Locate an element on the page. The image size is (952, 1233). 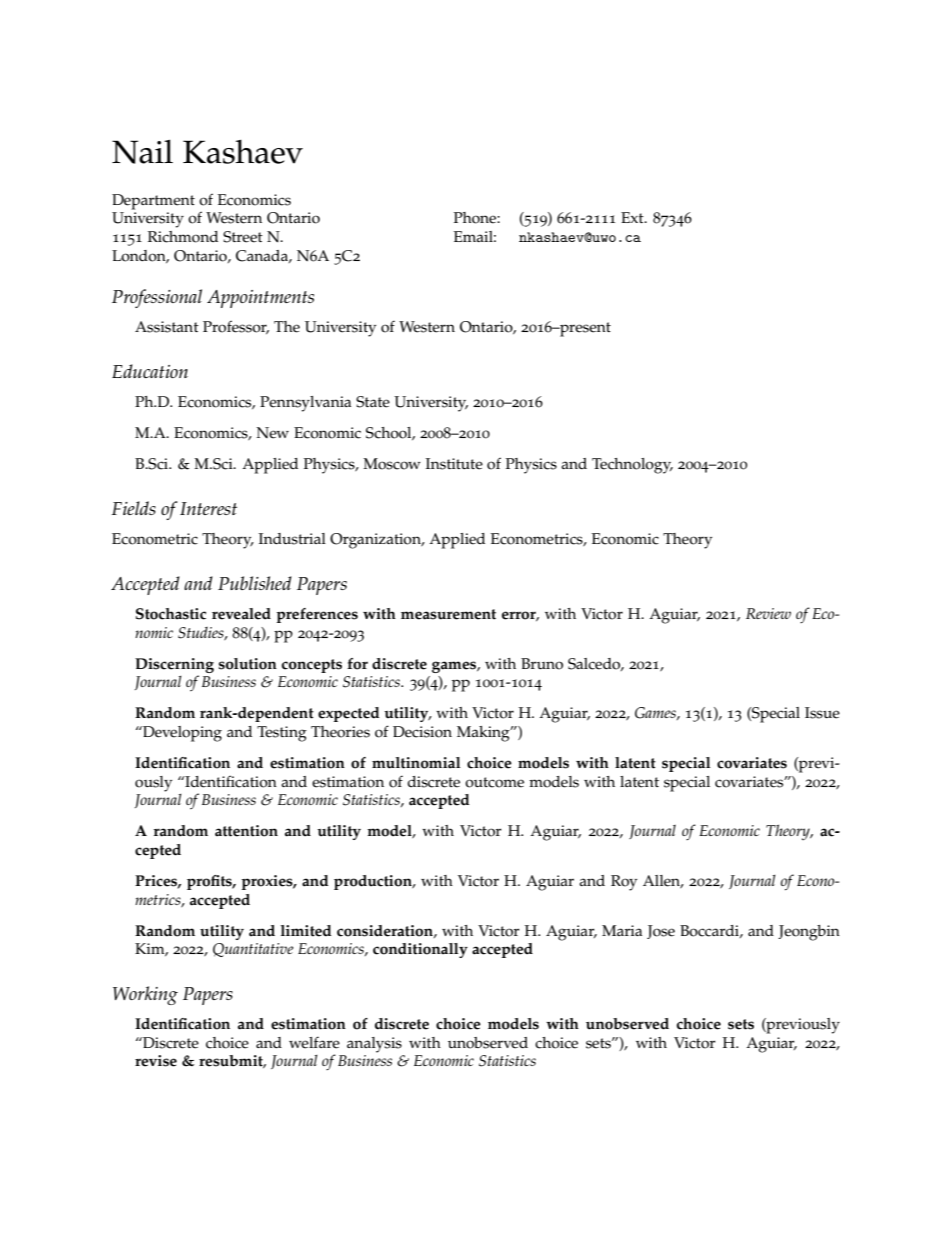
Technology is located at coordinates (632, 466).
